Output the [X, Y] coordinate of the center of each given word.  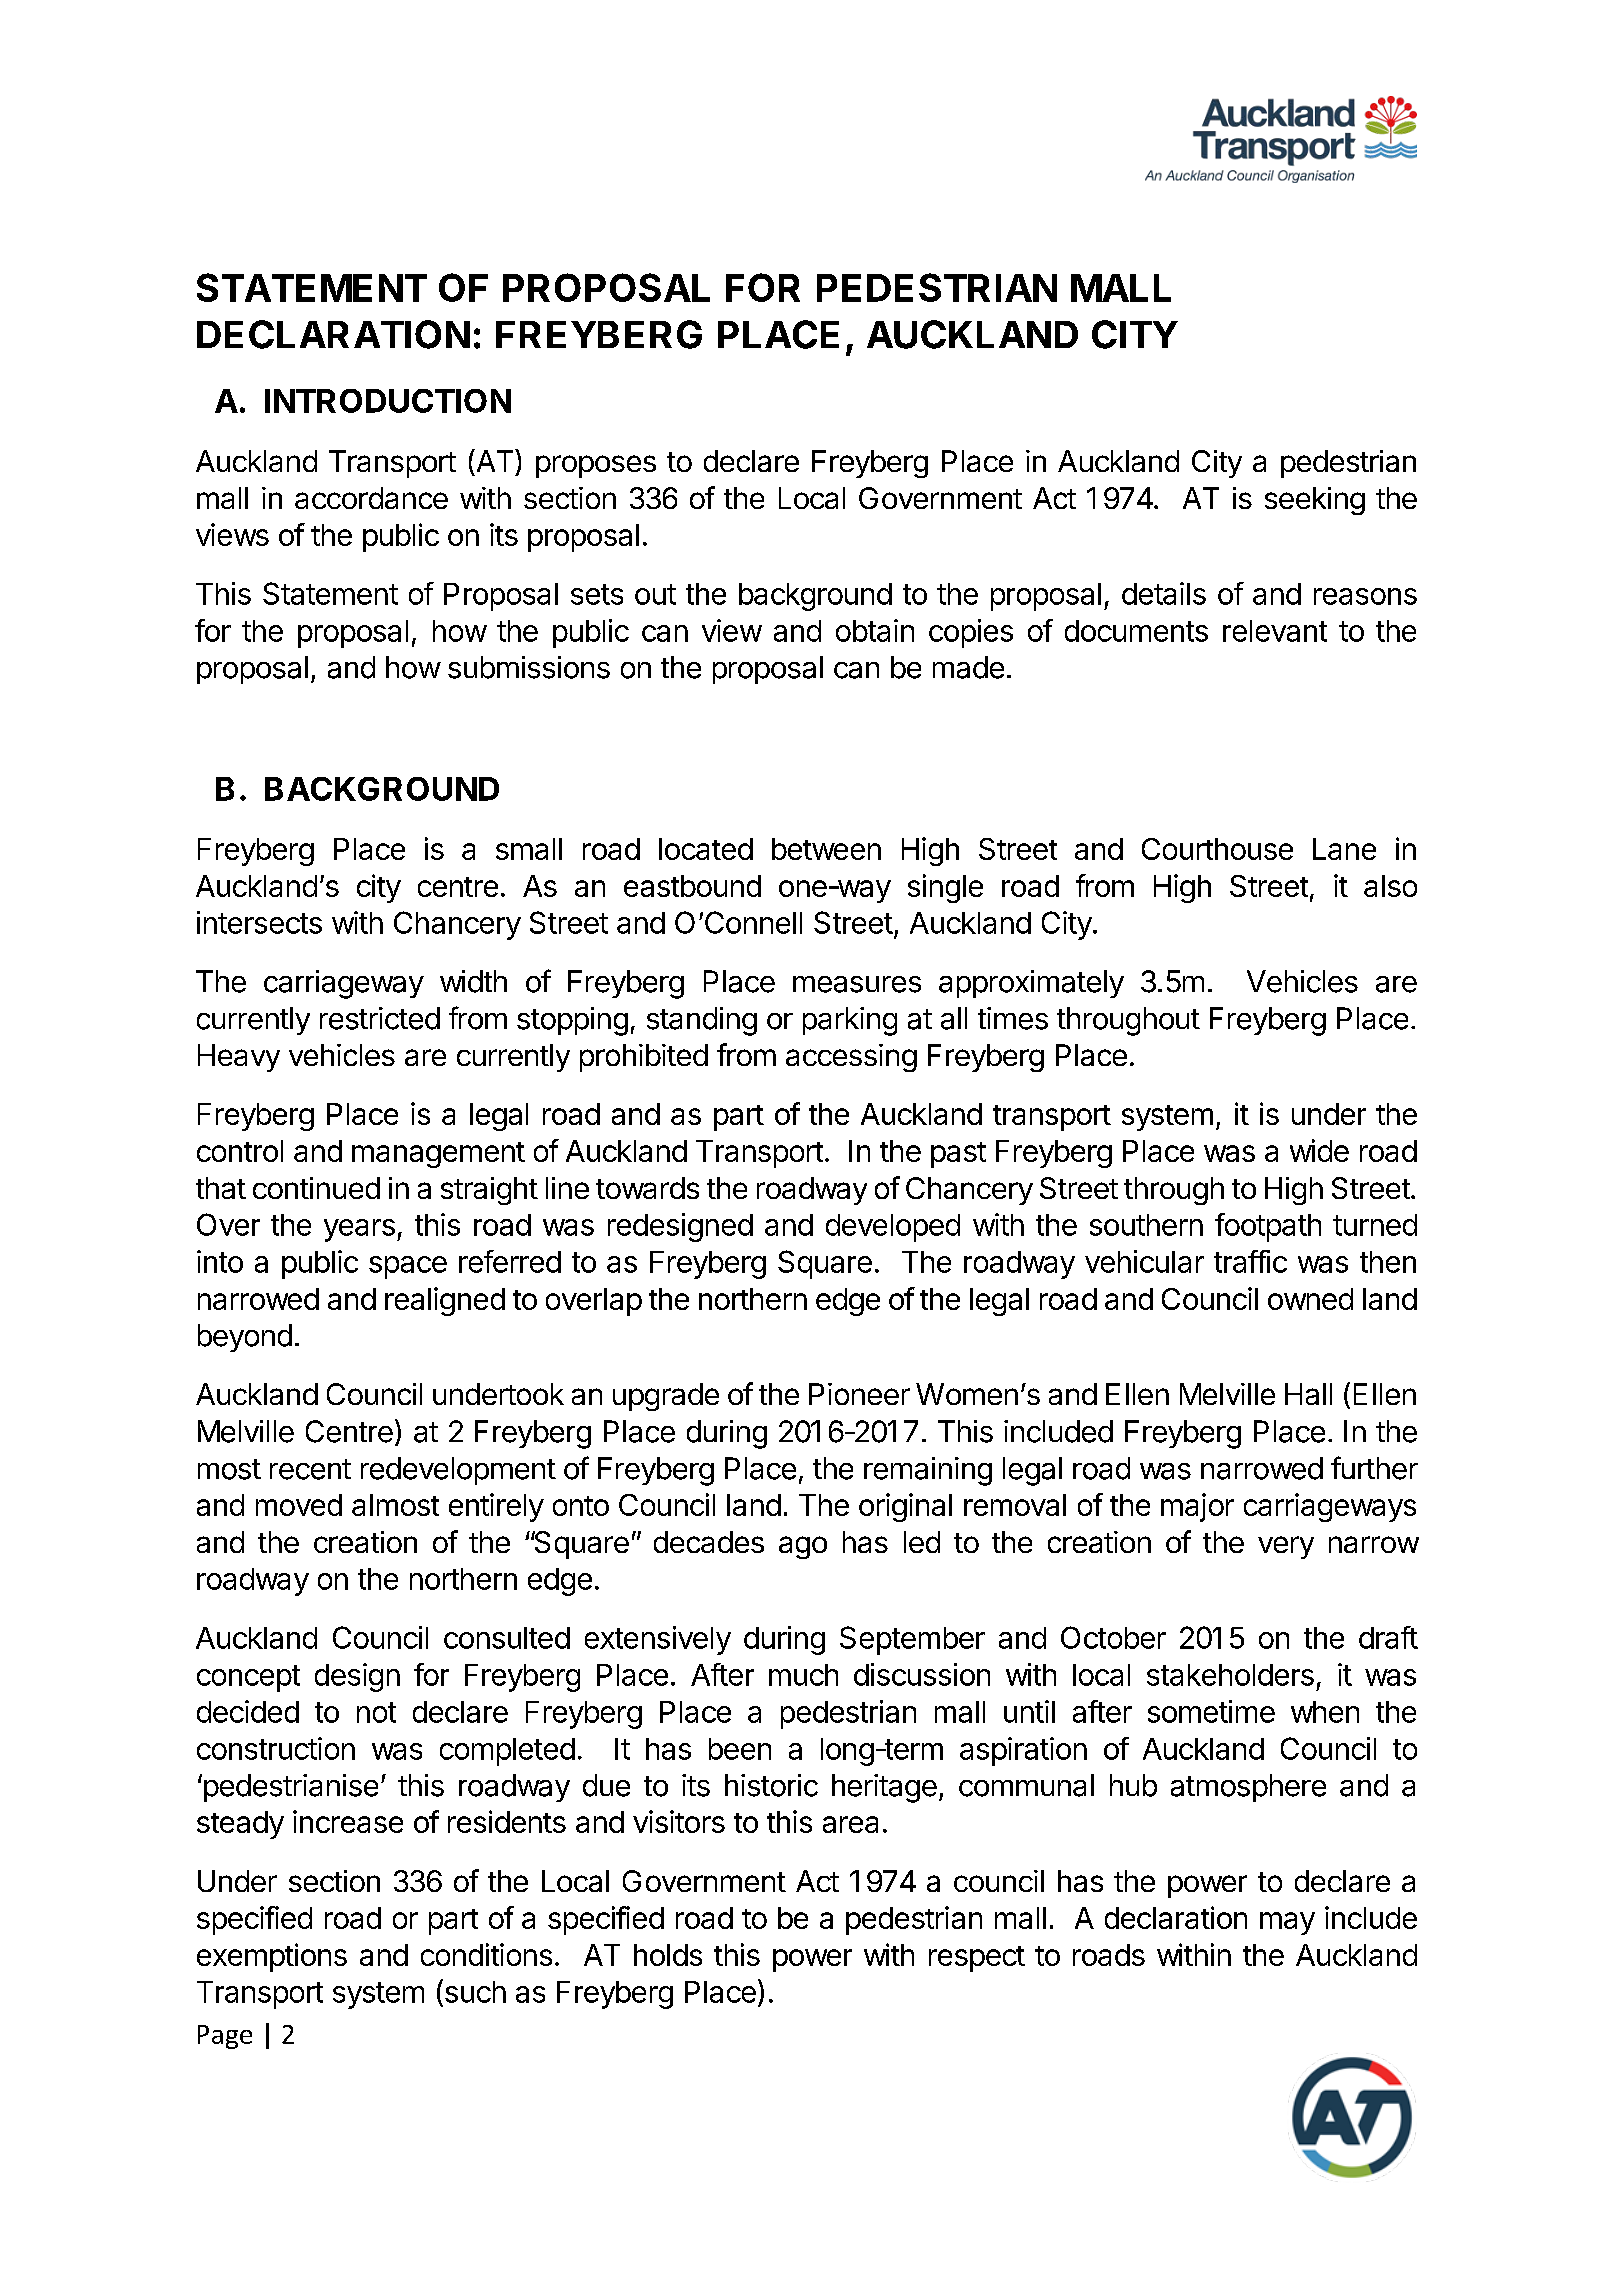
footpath [1268, 1227]
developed [893, 1228]
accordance [371, 498]
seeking [1315, 501]
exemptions [272, 1957]
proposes [596, 466]
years [359, 1230]
